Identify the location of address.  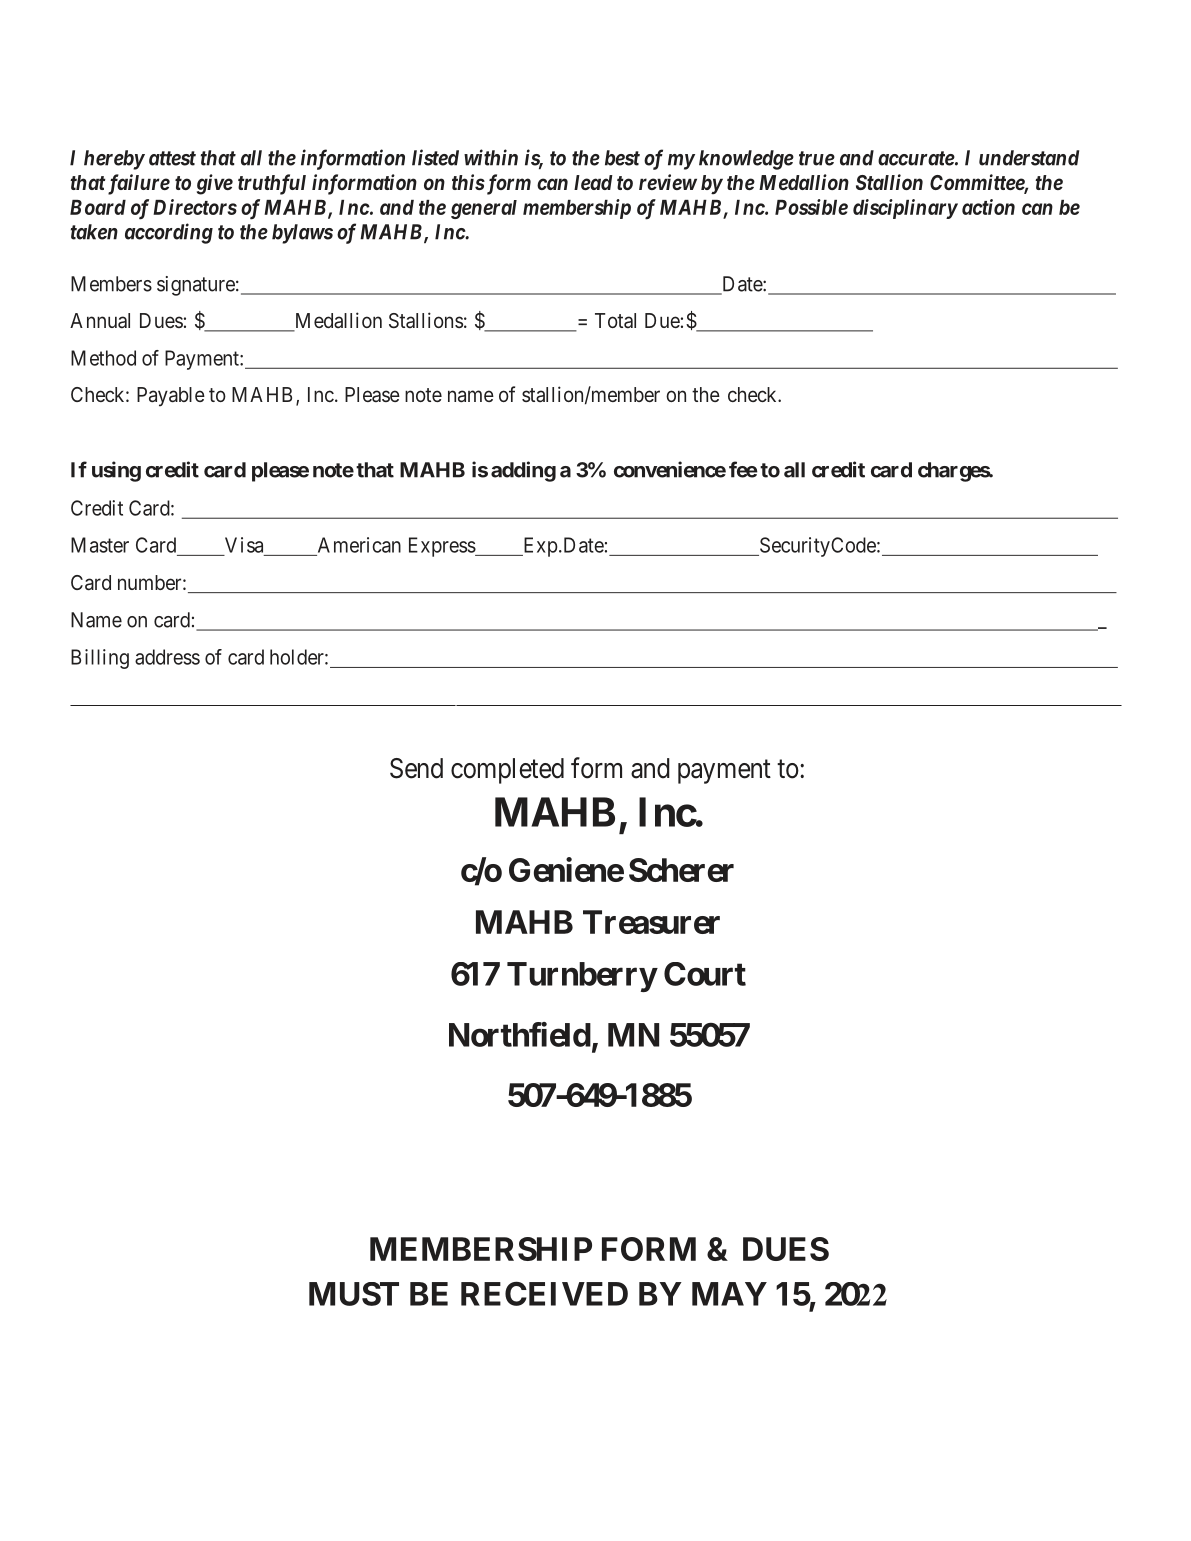
(167, 657).
